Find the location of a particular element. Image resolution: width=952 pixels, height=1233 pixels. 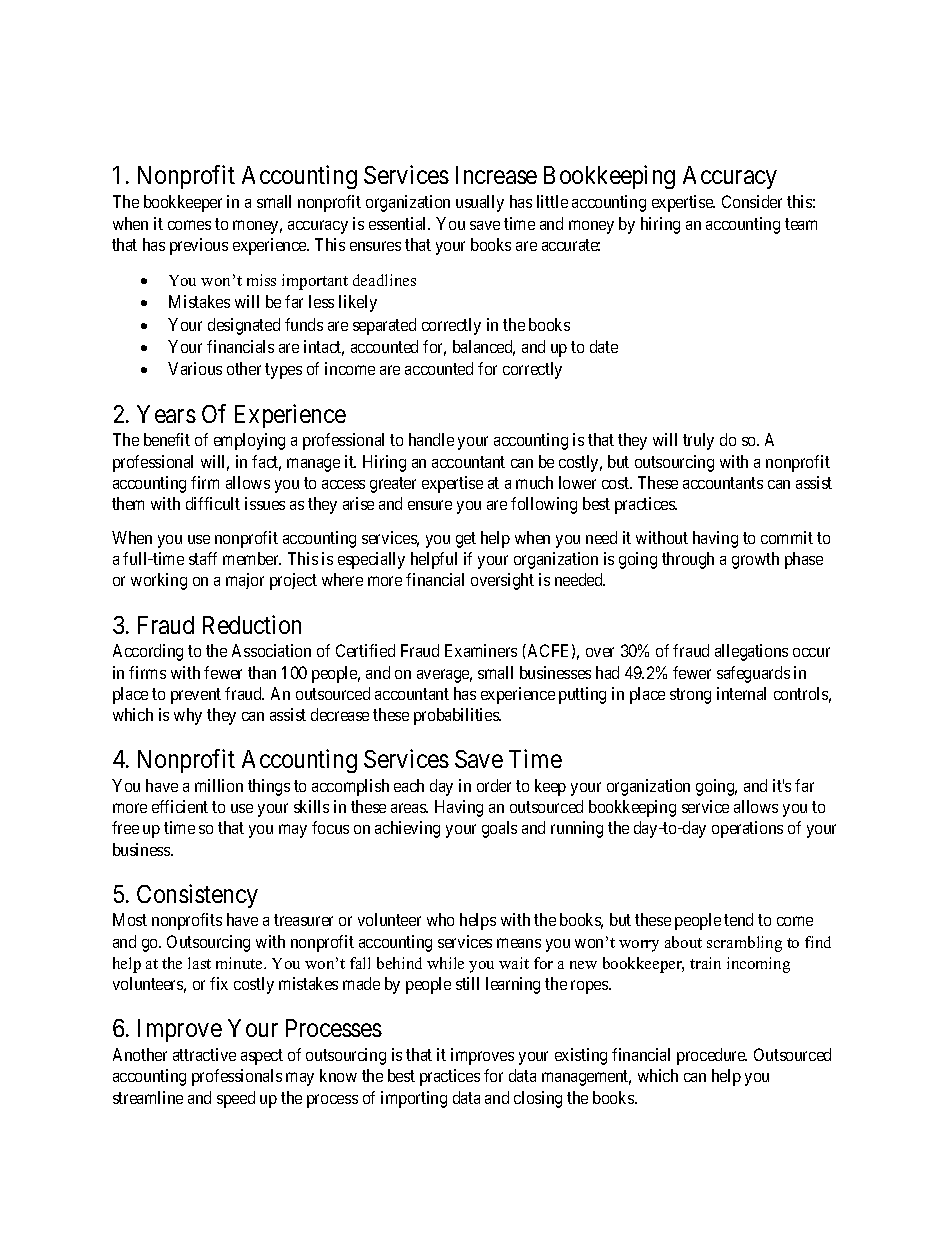

growth is located at coordinates (755, 560).
